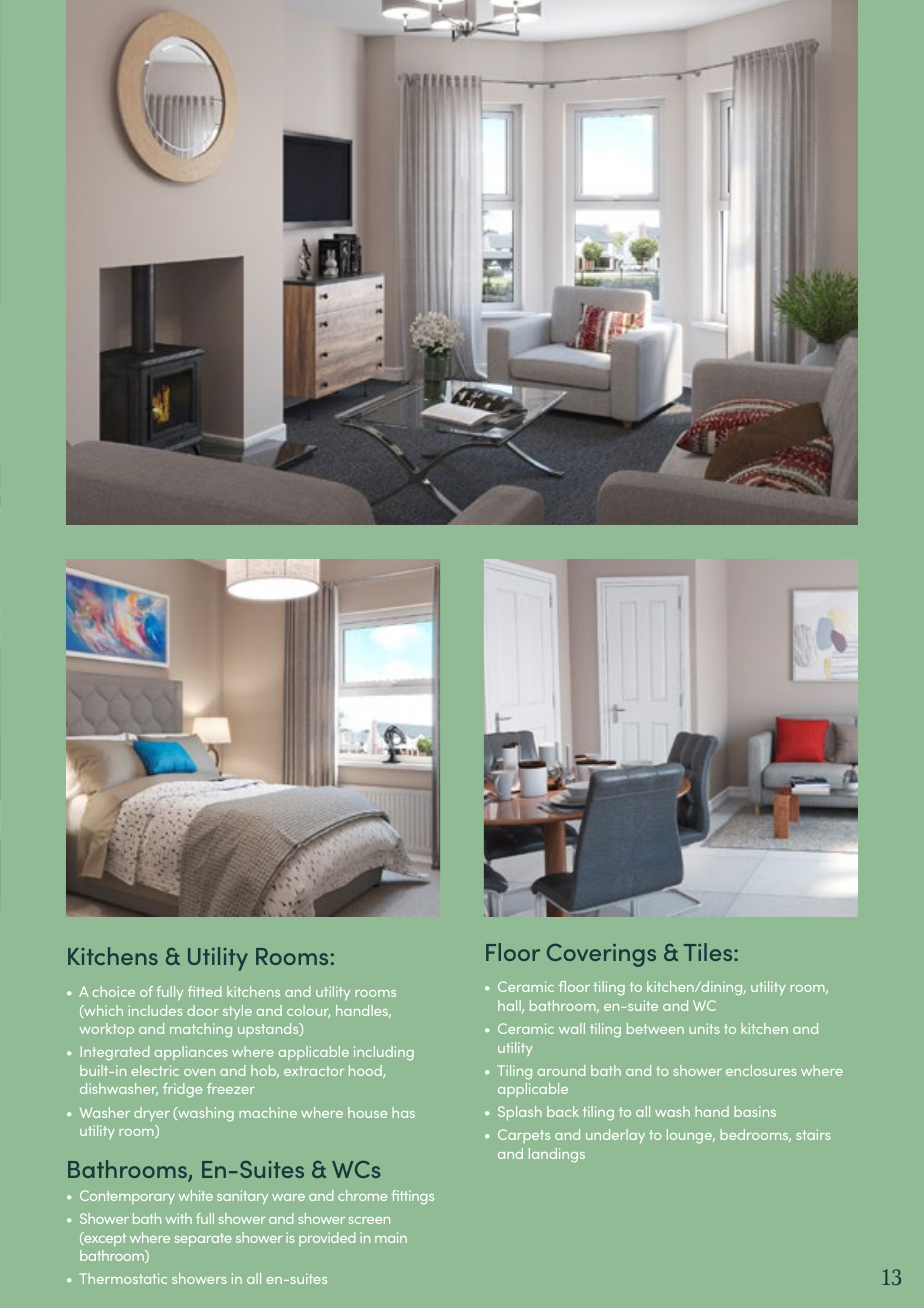 The image size is (924, 1308). I want to click on fitted, so click(205, 991).
